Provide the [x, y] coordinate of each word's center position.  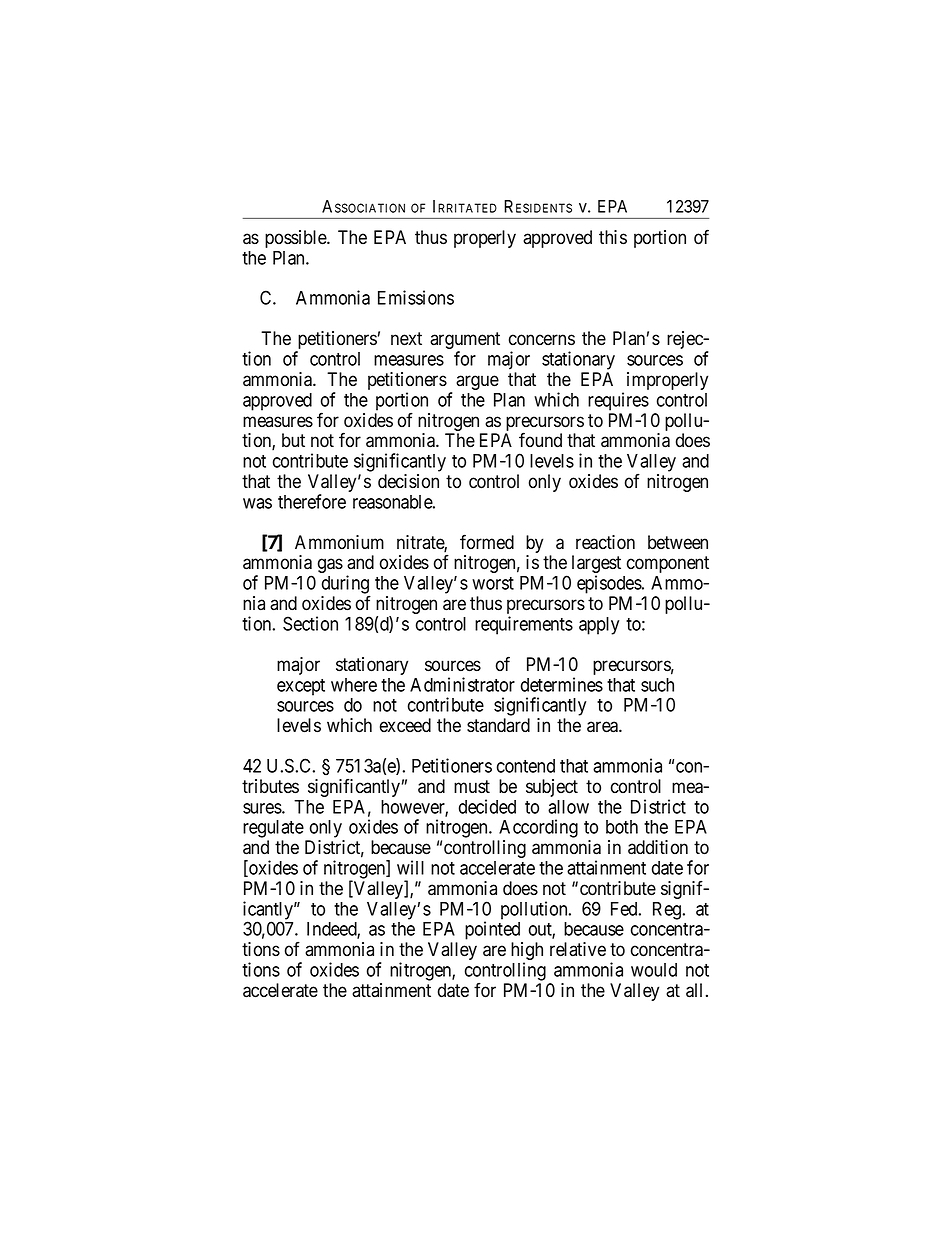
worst [493, 583]
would [654, 970]
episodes [610, 584]
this [613, 237]
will [410, 867]
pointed [492, 930]
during [346, 585]
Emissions [416, 297]
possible [296, 239]
